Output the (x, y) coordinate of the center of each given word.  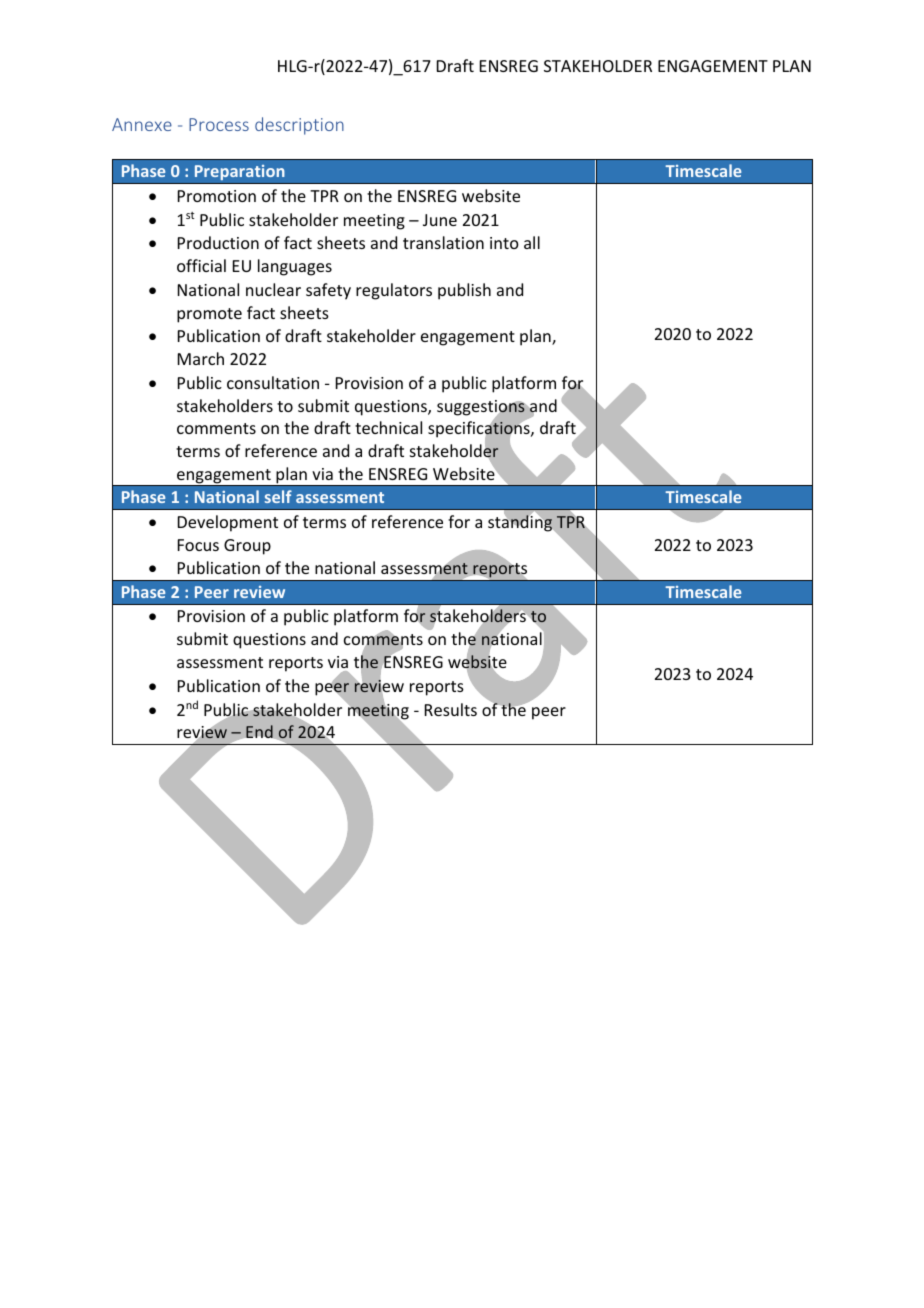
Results (451, 709)
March (201, 358)
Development (228, 523)
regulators (394, 291)
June (440, 220)
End (259, 731)
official (201, 265)
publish (464, 291)
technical (388, 427)
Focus (198, 545)
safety (328, 291)
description (299, 126)
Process (219, 124)
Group (247, 547)
